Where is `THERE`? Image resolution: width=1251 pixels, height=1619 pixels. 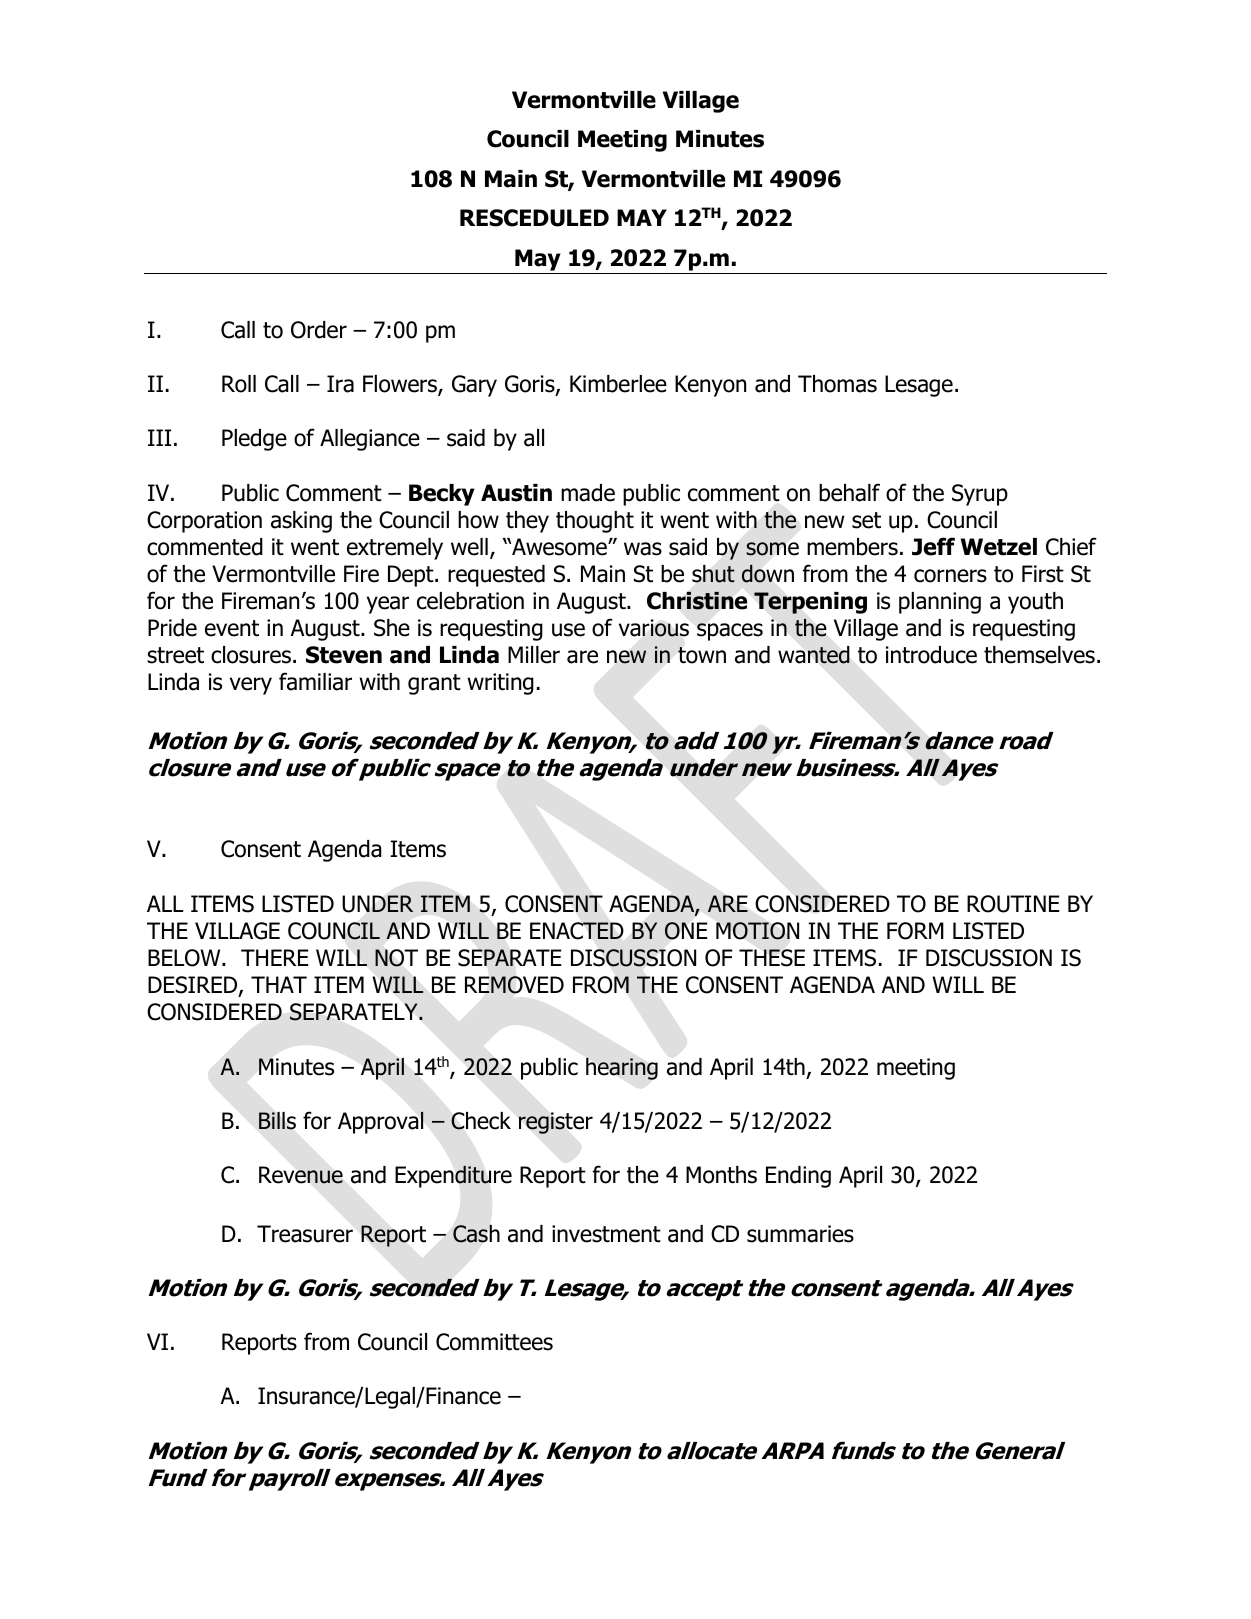 THERE is located at coordinates (274, 957).
